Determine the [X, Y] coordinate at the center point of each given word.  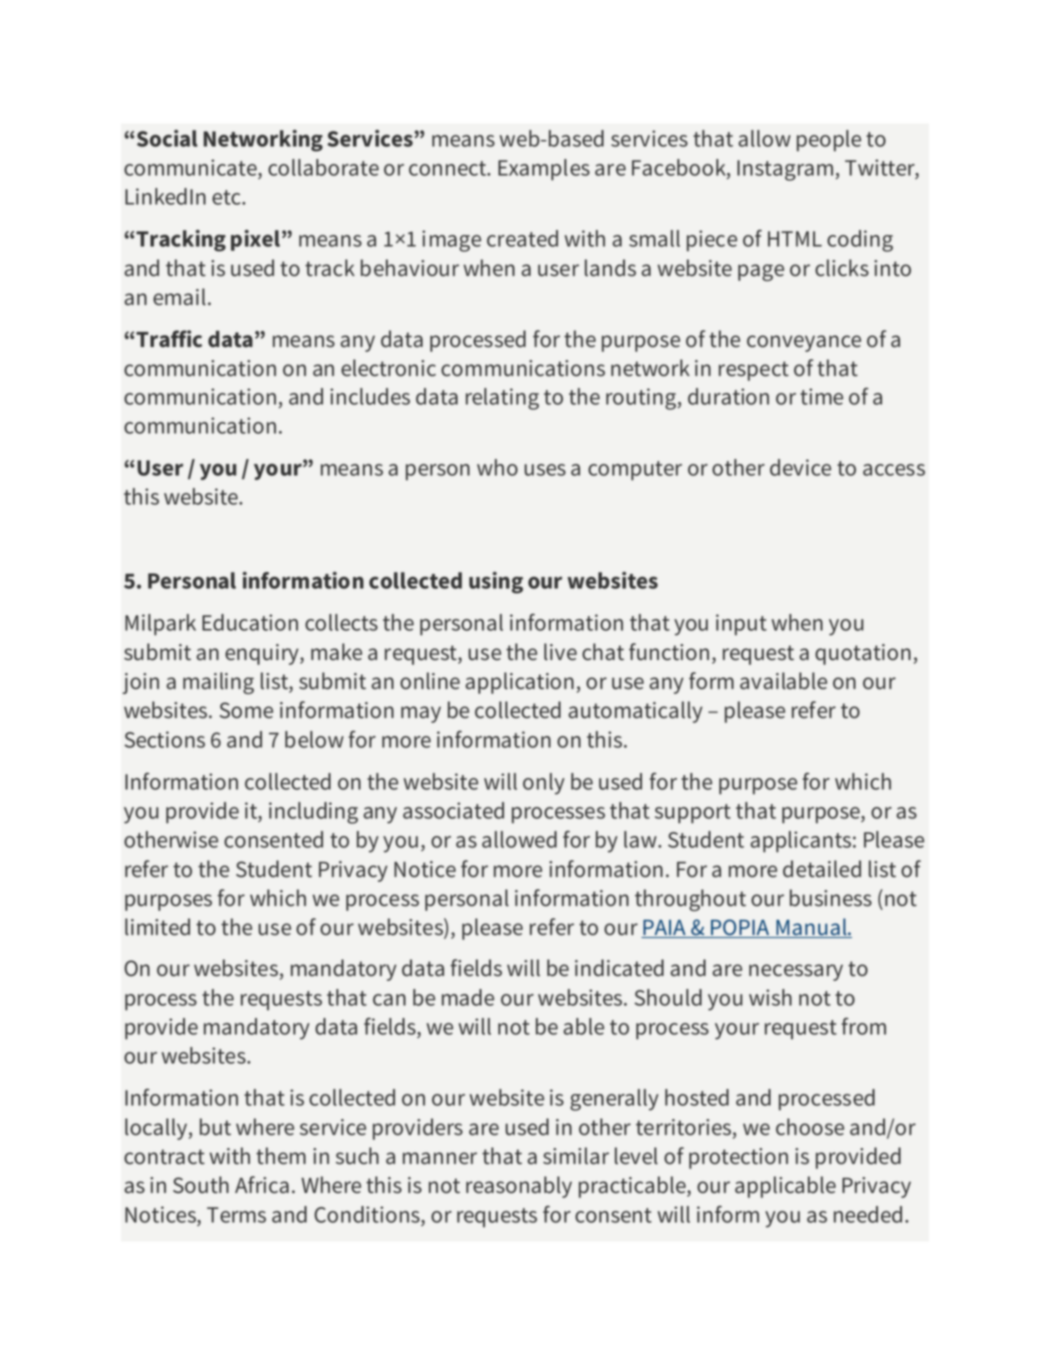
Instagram [785, 170]
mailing [218, 683]
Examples [544, 170]
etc [227, 197]
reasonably [519, 1187]
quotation [863, 654]
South [201, 1185]
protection [738, 1158]
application [519, 683]
